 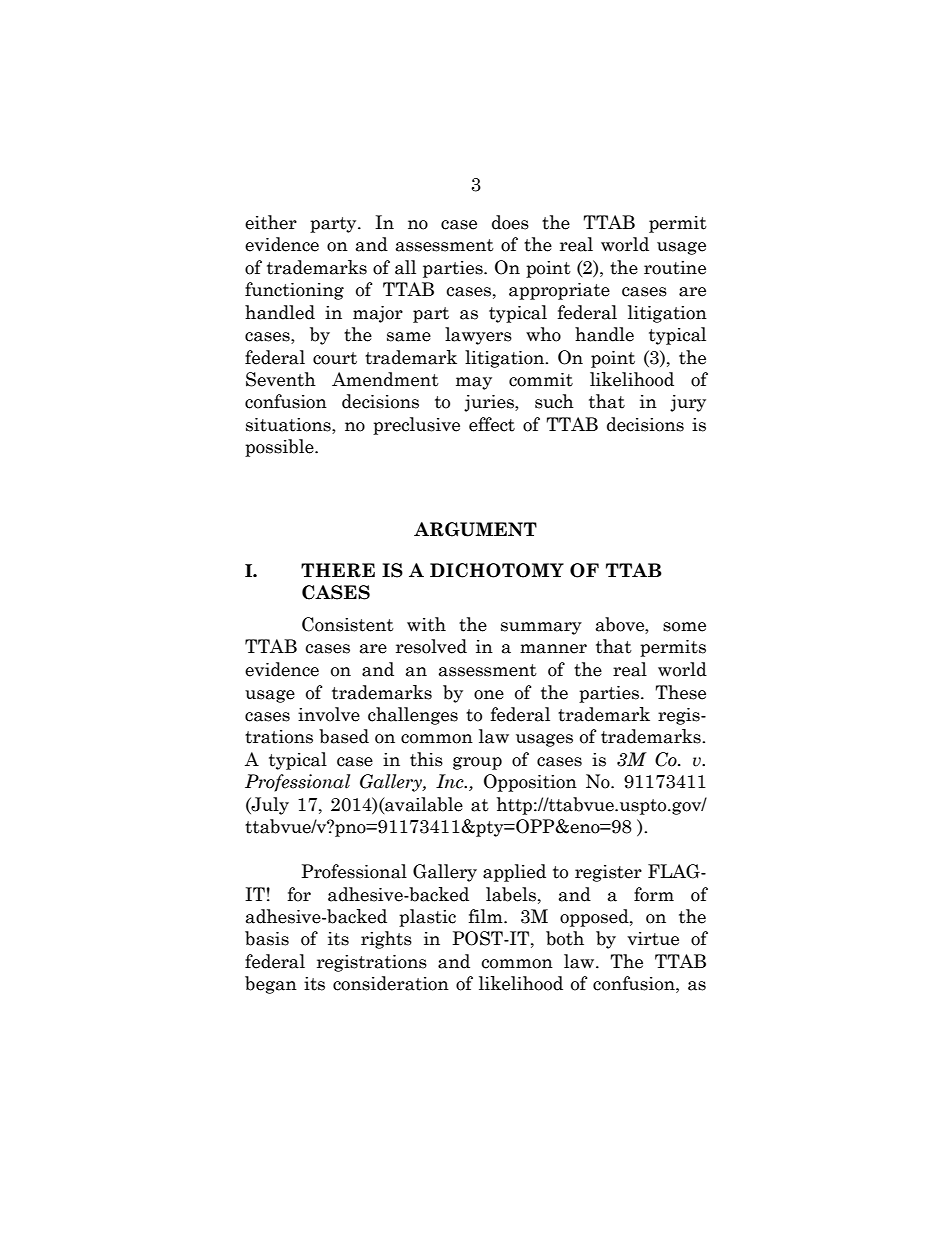 I want to click on does, so click(x=510, y=222).
